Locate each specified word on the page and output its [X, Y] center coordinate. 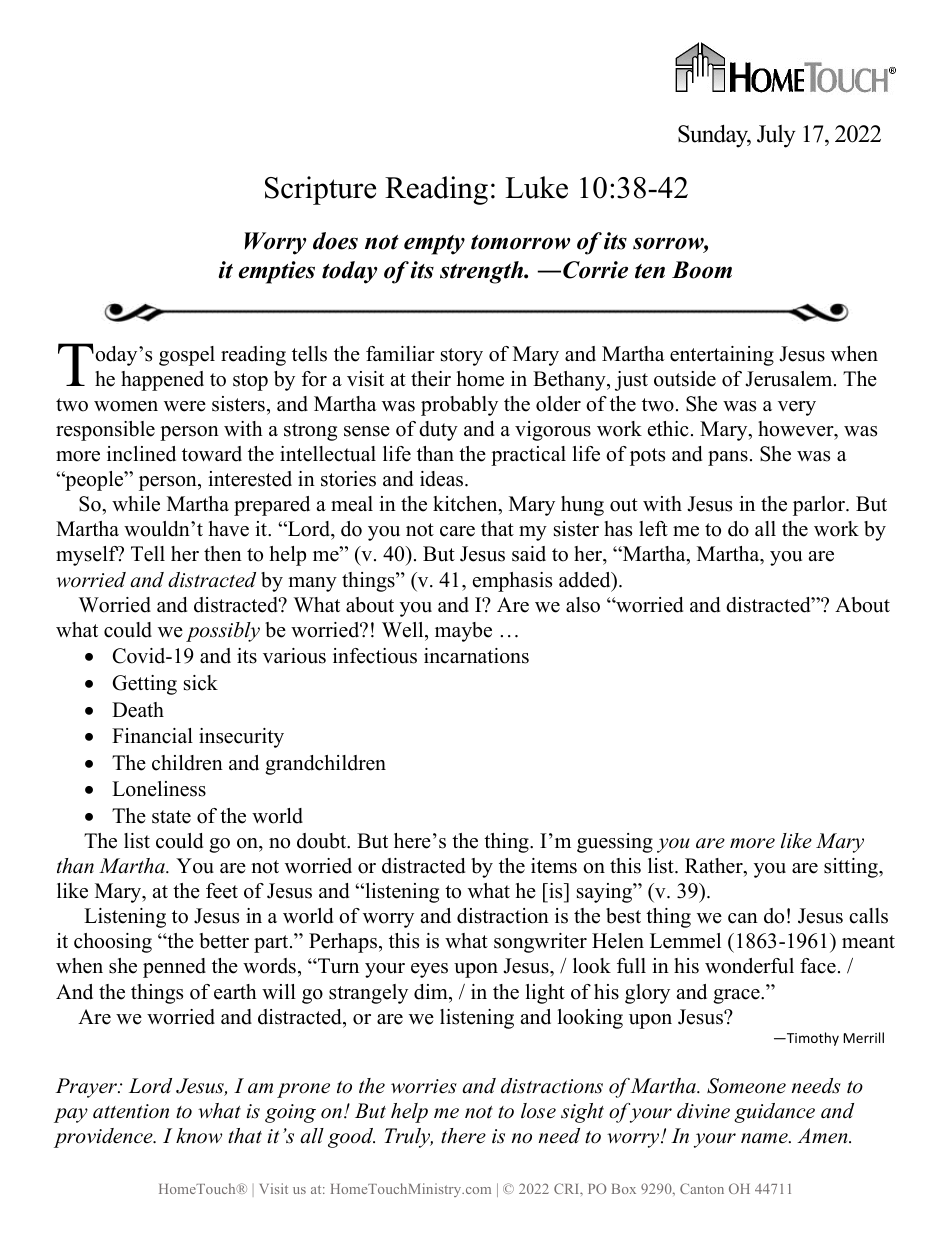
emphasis [512, 582]
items [554, 866]
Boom [702, 270]
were [185, 406]
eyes [429, 970]
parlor [820, 506]
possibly [223, 632]
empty [434, 245]
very [797, 408]
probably [459, 406]
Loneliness [159, 789]
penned [174, 968]
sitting [852, 868]
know [199, 1136]
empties [277, 272]
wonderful [749, 966]
